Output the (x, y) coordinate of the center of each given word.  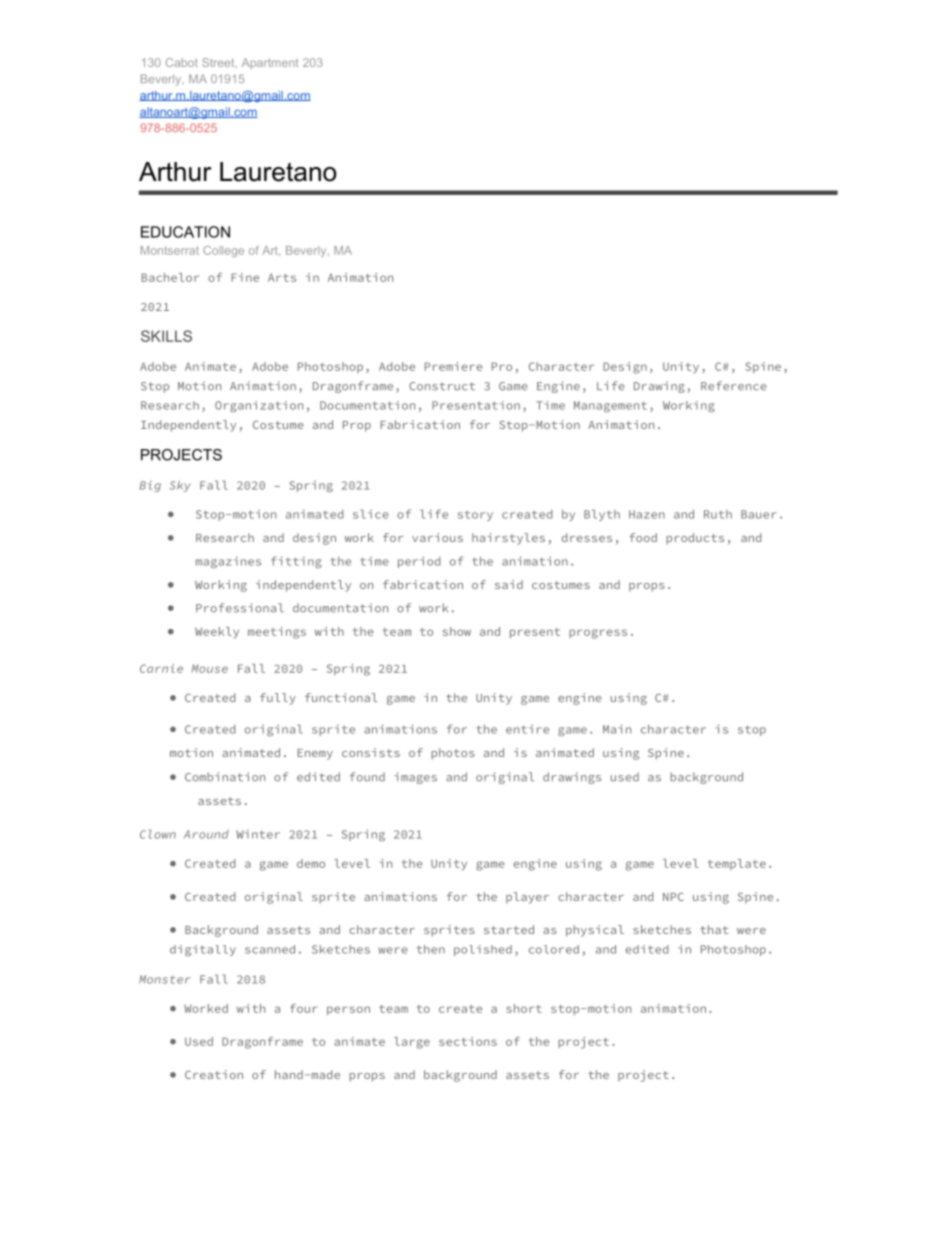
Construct (442, 386)
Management (610, 406)
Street (219, 63)
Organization (259, 406)
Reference (734, 386)
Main (617, 729)
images (415, 778)
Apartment (270, 63)
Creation (214, 1074)
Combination (225, 777)
